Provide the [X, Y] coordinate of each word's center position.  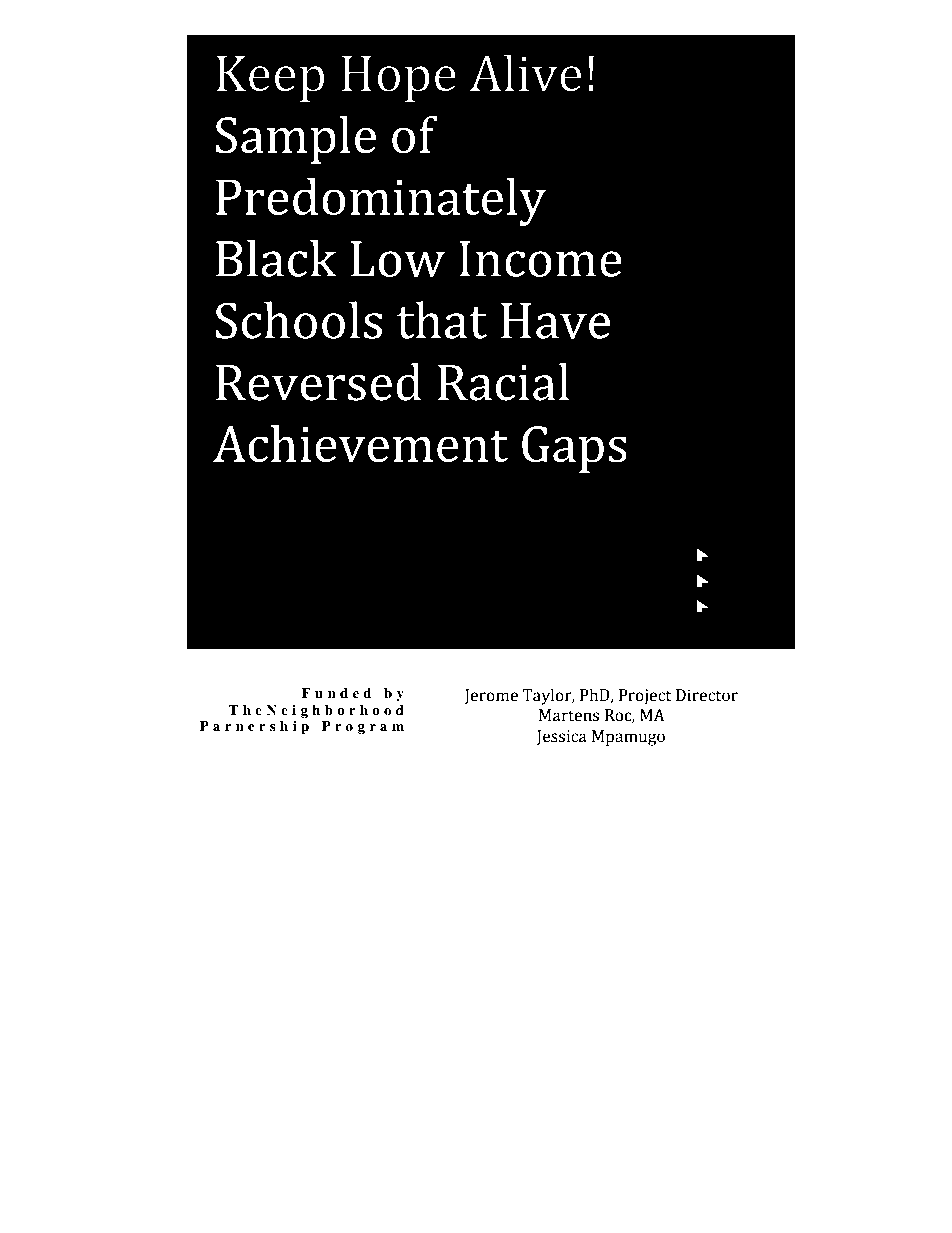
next [688, 769]
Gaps [574, 449]
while [493, 1038]
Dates [712, 1054]
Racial [503, 382]
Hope [399, 79]
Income [540, 259]
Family [326, 761]
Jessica [562, 737]
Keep [270, 79]
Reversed [319, 382]
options [451, 1039]
